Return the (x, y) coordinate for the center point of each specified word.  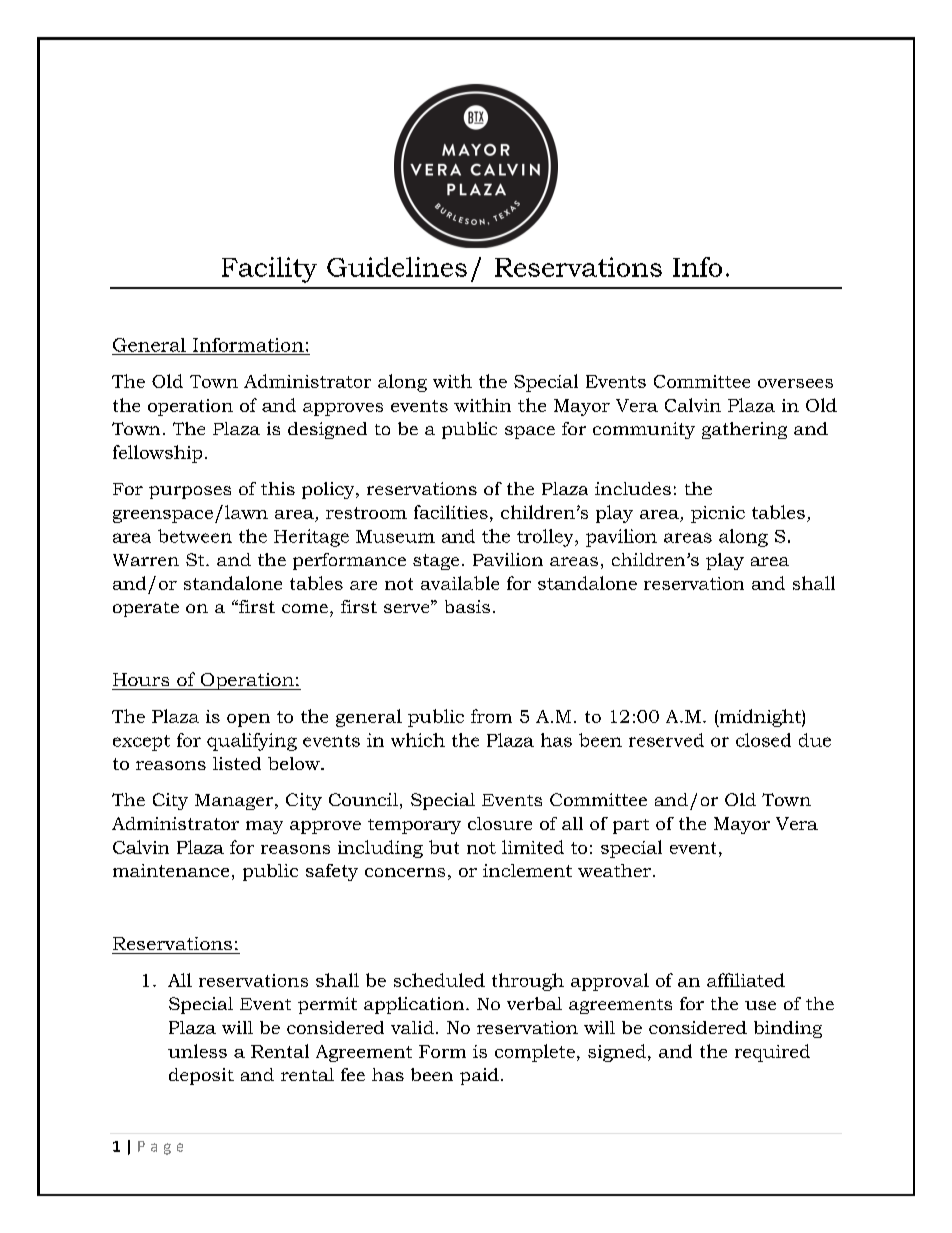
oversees (795, 383)
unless (197, 1051)
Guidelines (397, 267)
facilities (451, 512)
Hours (141, 679)
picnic (718, 514)
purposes (190, 492)
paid (479, 1076)
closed (763, 740)
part (631, 826)
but (444, 847)
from (491, 716)
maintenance (171, 870)
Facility (269, 270)
